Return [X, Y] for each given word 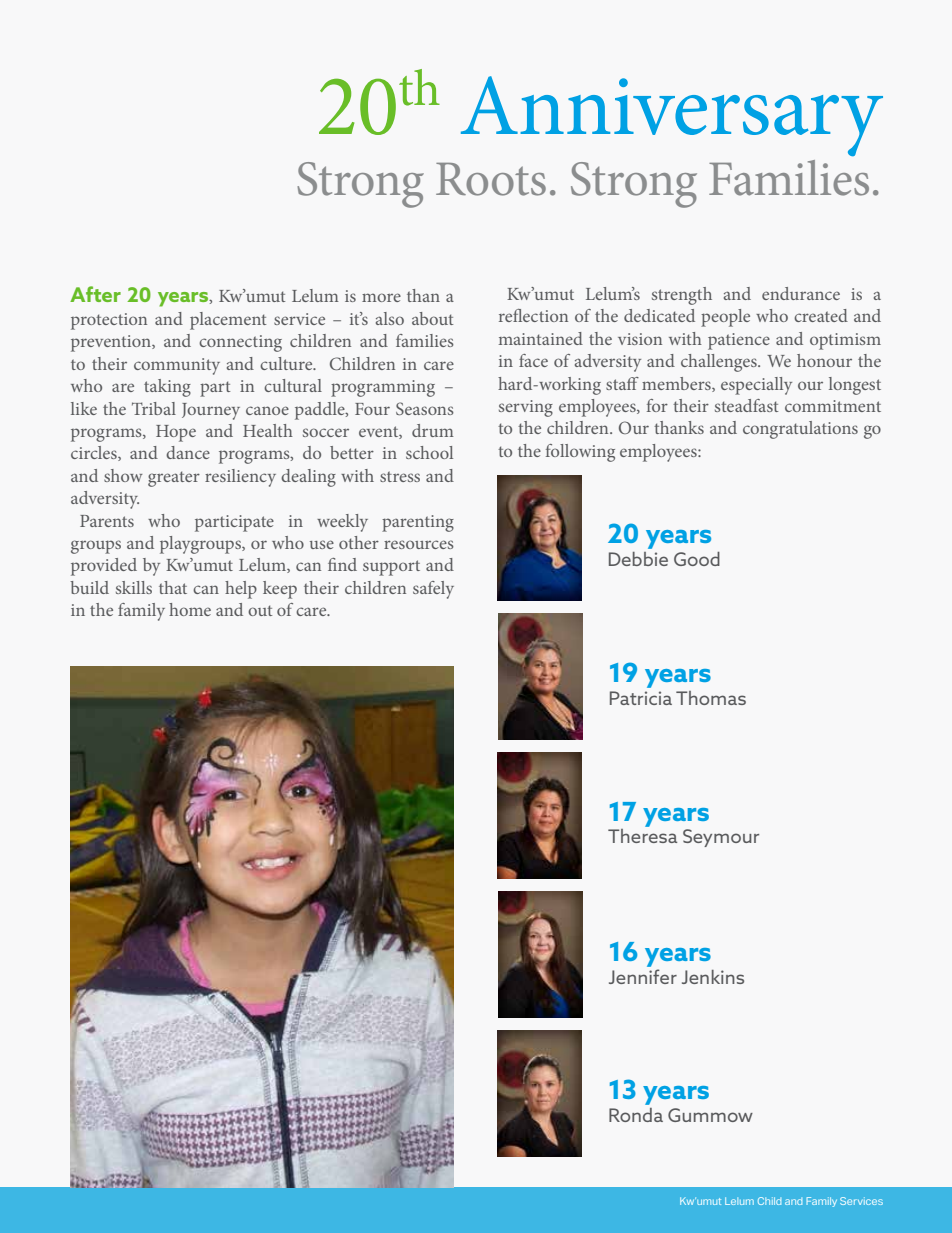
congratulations [800, 430]
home [190, 609]
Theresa [642, 836]
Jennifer [643, 976]
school [429, 452]
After [95, 294]
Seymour [721, 838]
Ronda [636, 1115]
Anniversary [672, 116]
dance [188, 452]
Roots [491, 179]
